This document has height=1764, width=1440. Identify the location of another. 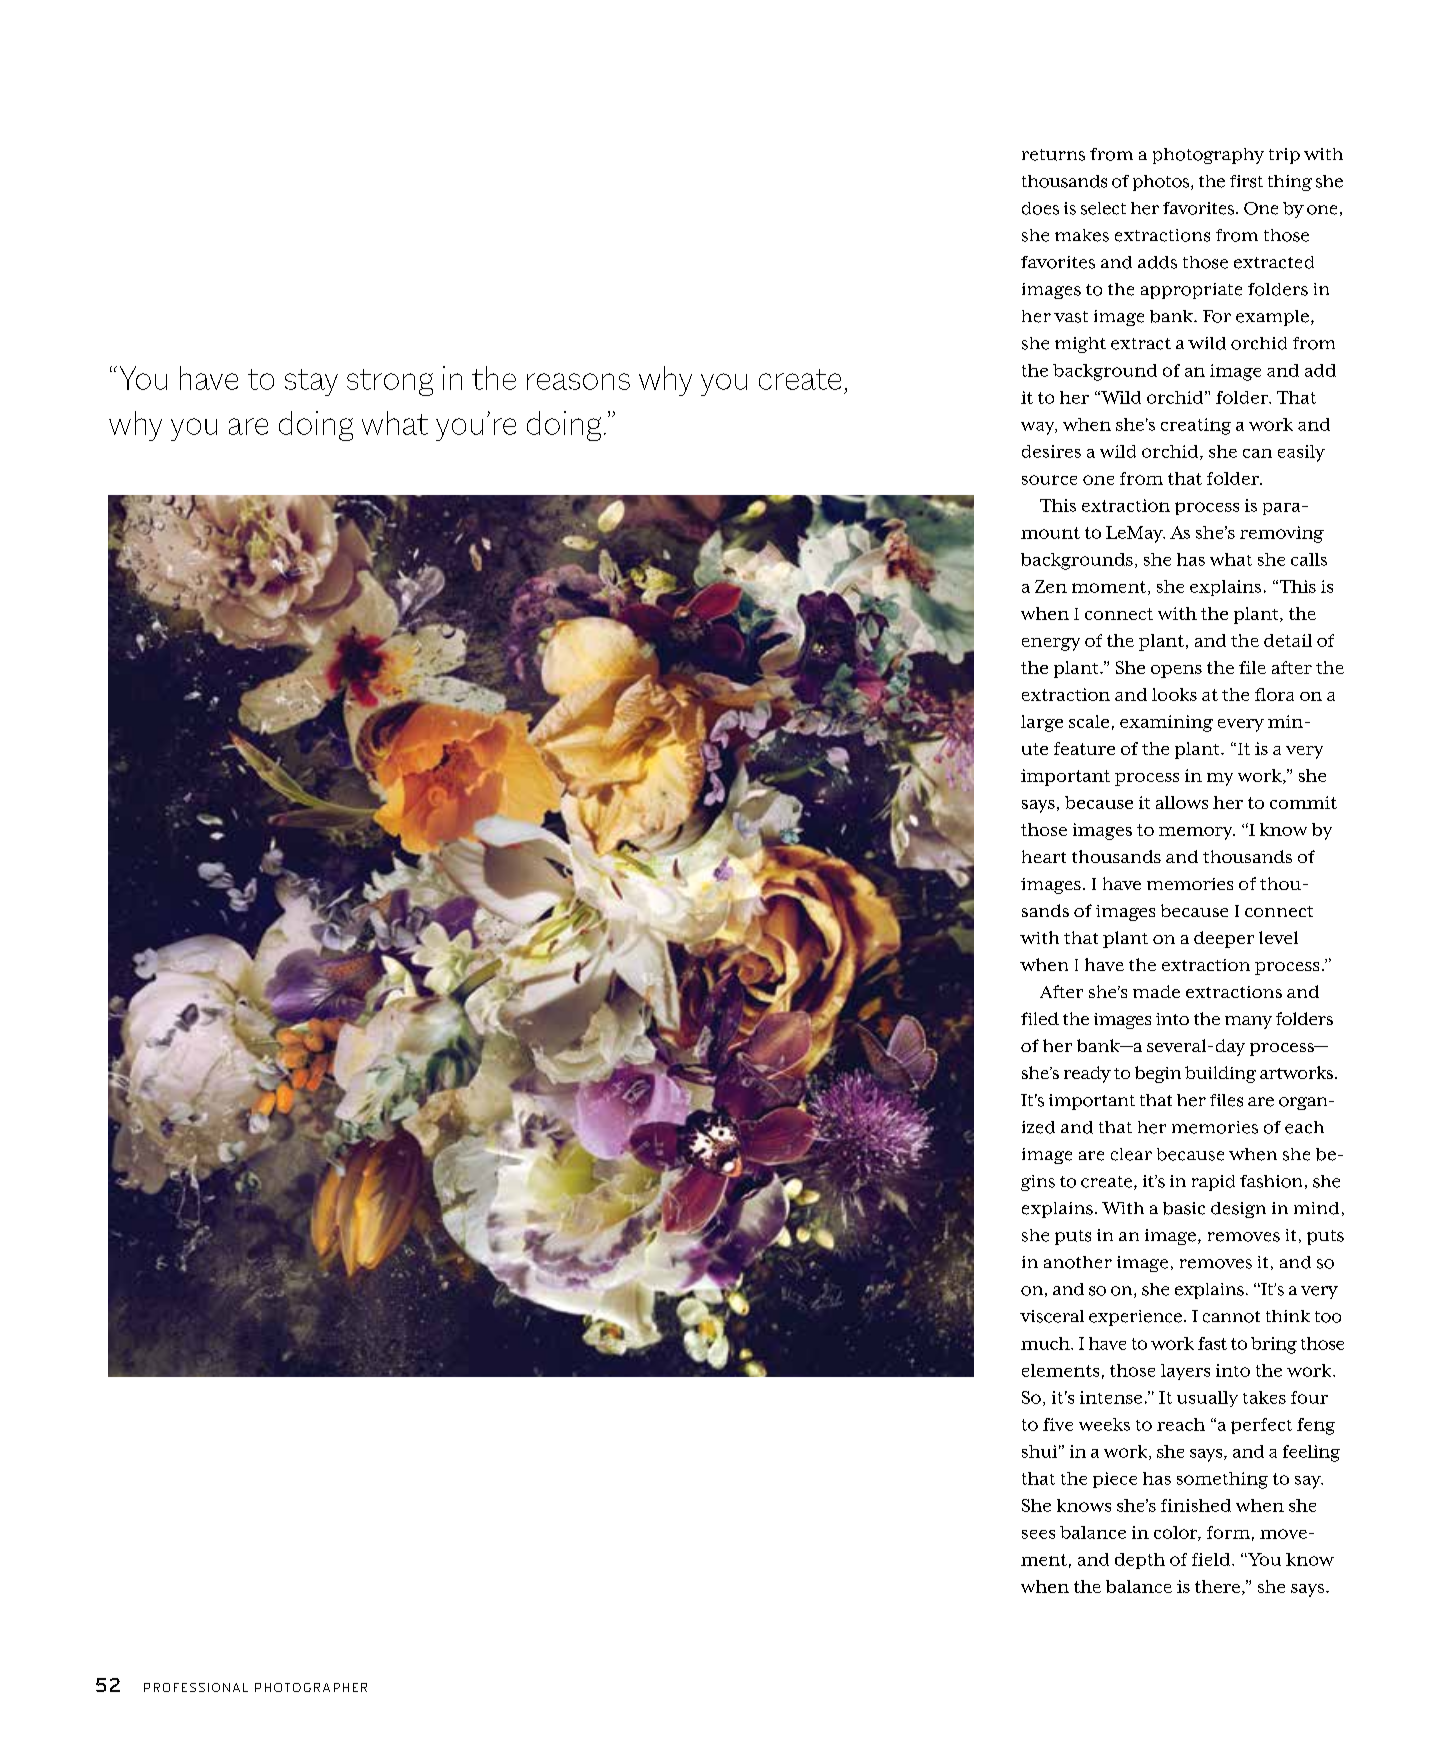
(1078, 1262).
